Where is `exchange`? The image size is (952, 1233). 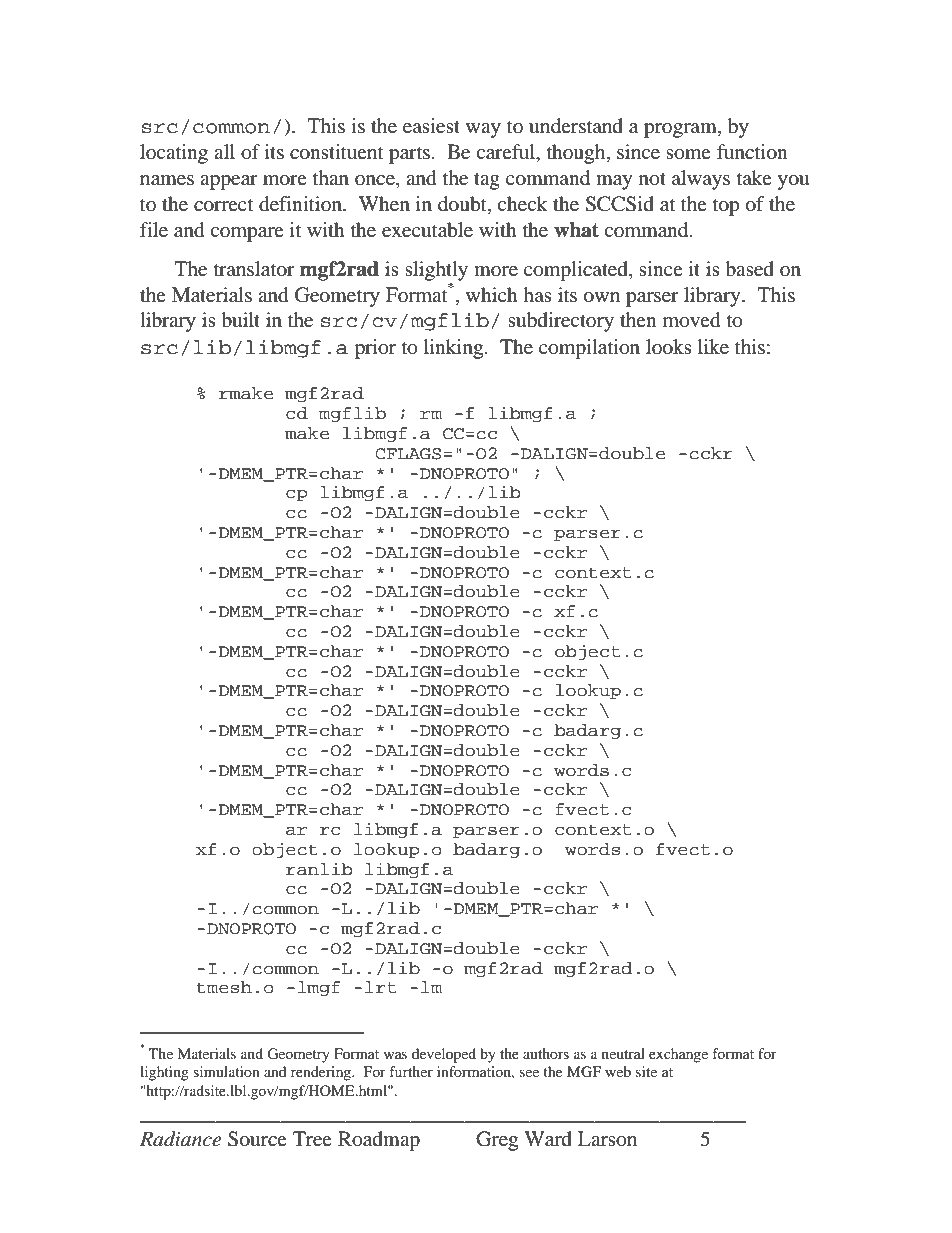 exchange is located at coordinates (678, 1055).
